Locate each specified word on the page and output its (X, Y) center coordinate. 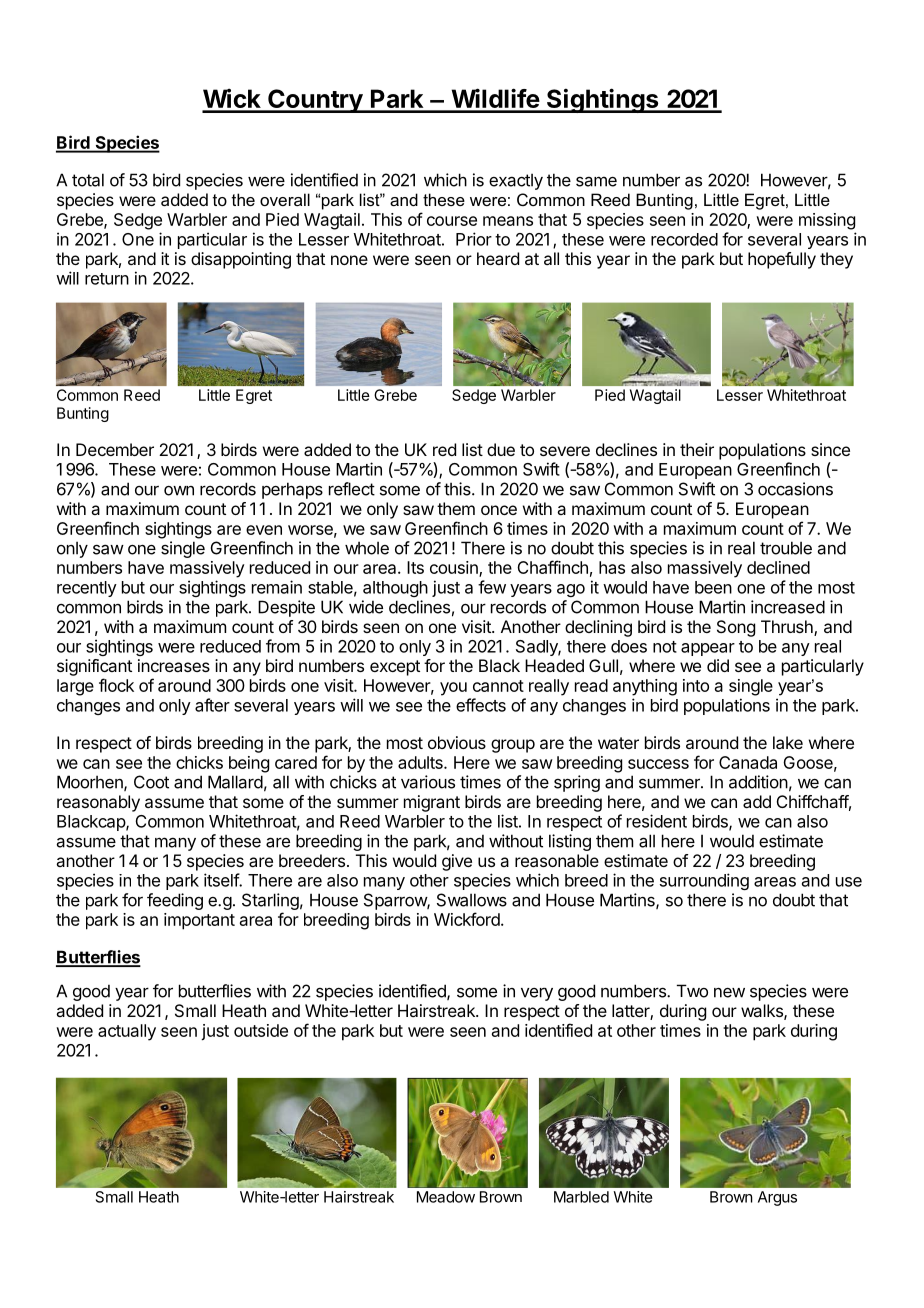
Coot (151, 782)
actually (127, 1032)
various (428, 782)
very (537, 994)
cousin (455, 569)
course (452, 221)
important (199, 921)
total (88, 180)
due (501, 449)
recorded (684, 239)
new (729, 993)
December (115, 449)
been (713, 587)
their (697, 449)
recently (87, 589)
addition (758, 782)
